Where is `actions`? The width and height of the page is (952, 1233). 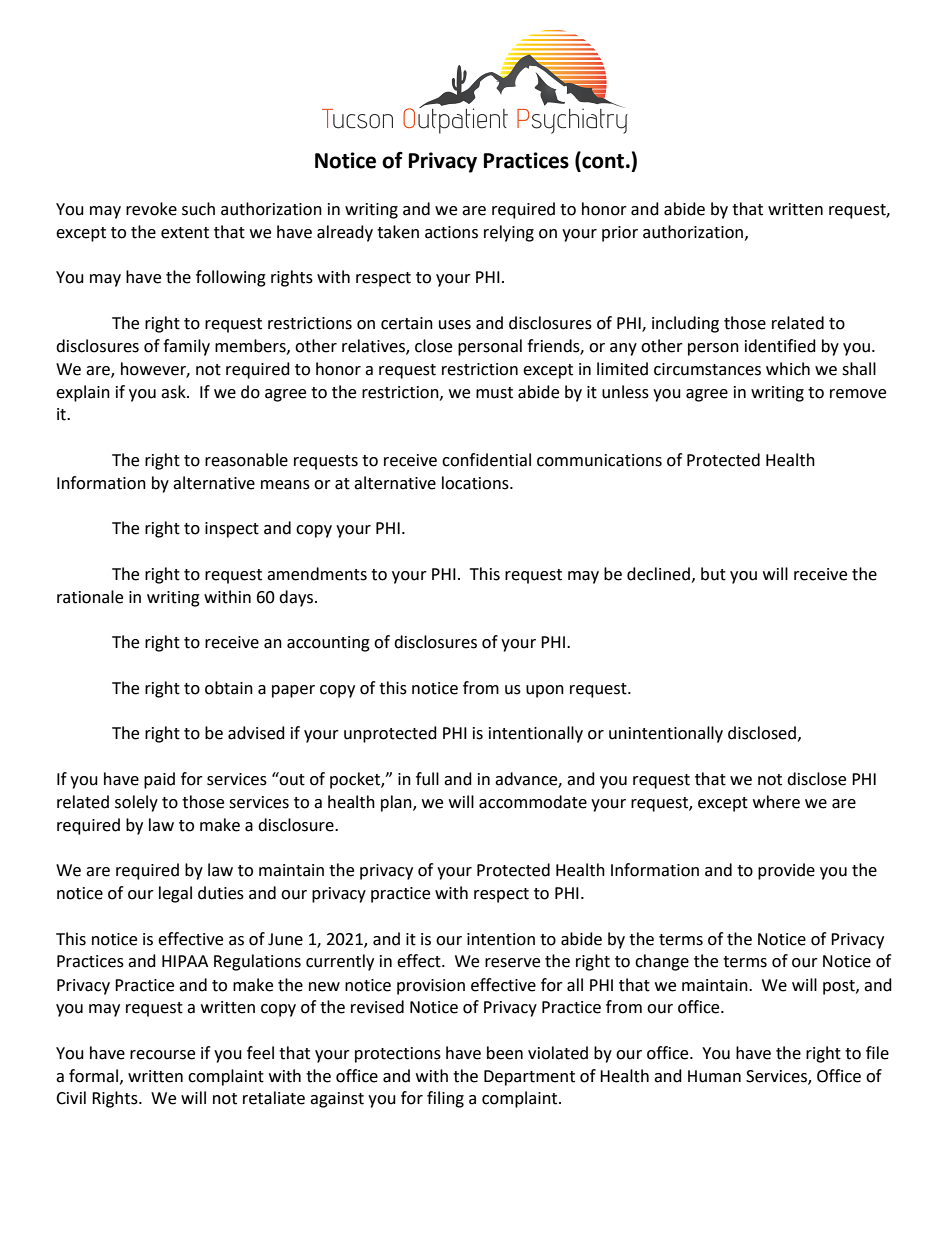
actions is located at coordinates (451, 232).
